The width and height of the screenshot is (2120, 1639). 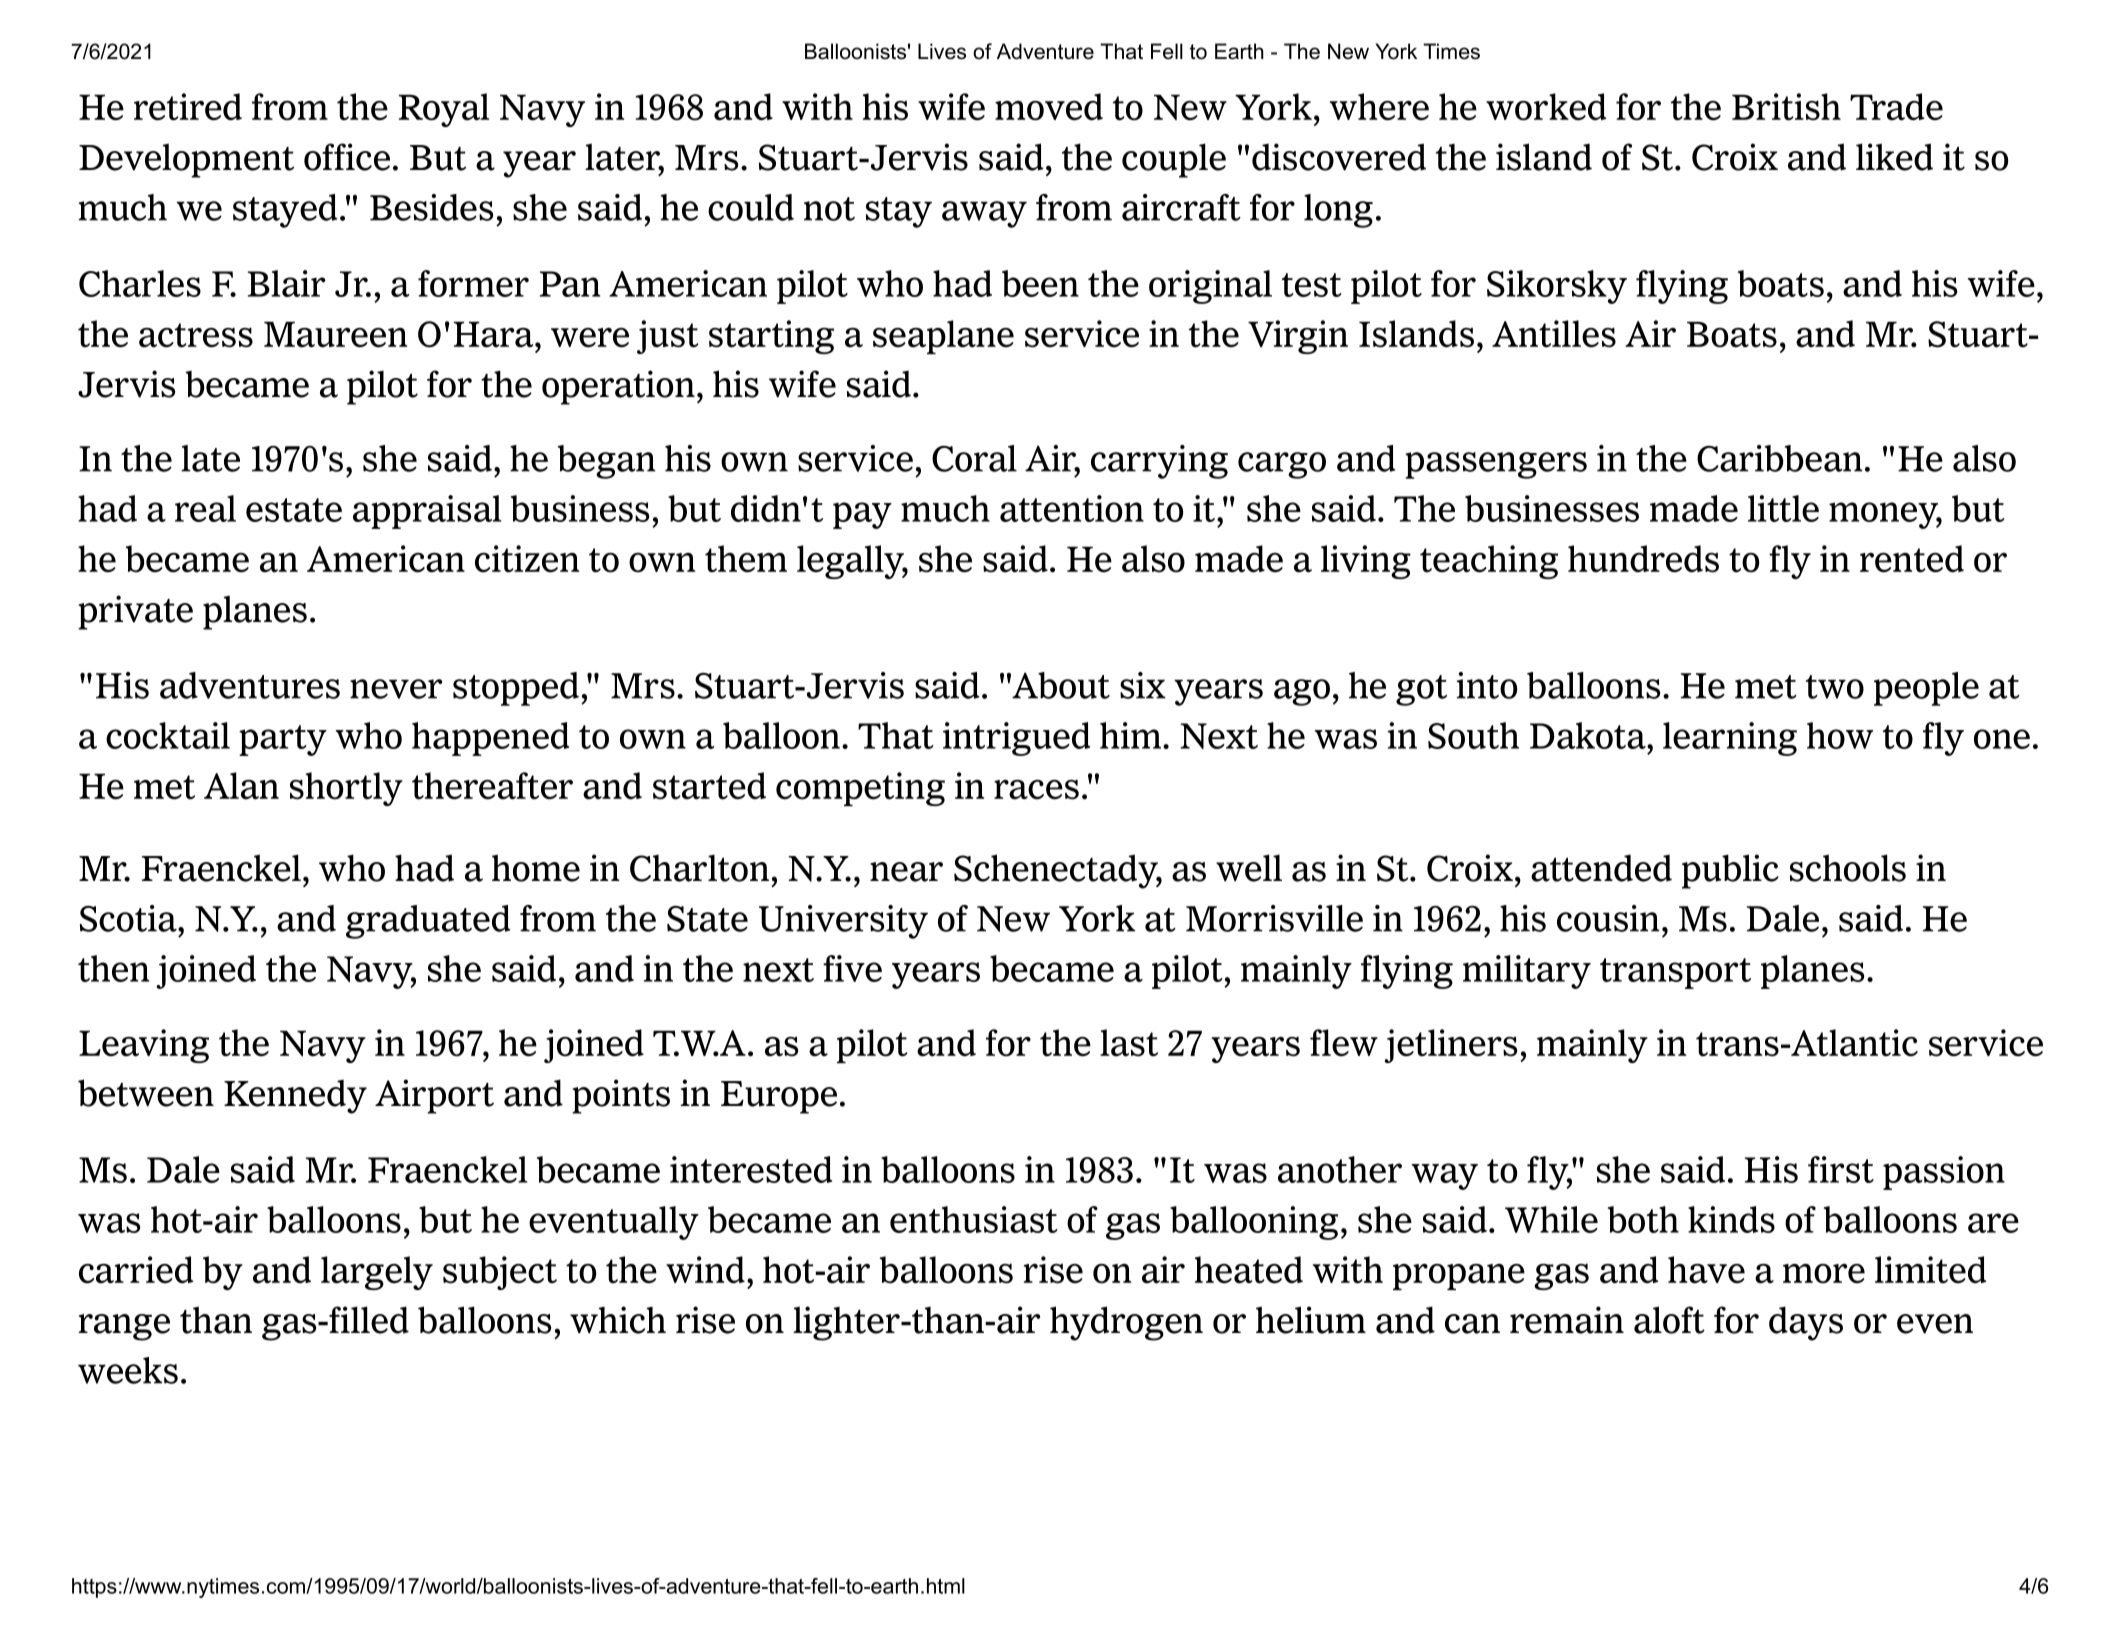 I want to click on Caribbean, so click(x=1780, y=458).
